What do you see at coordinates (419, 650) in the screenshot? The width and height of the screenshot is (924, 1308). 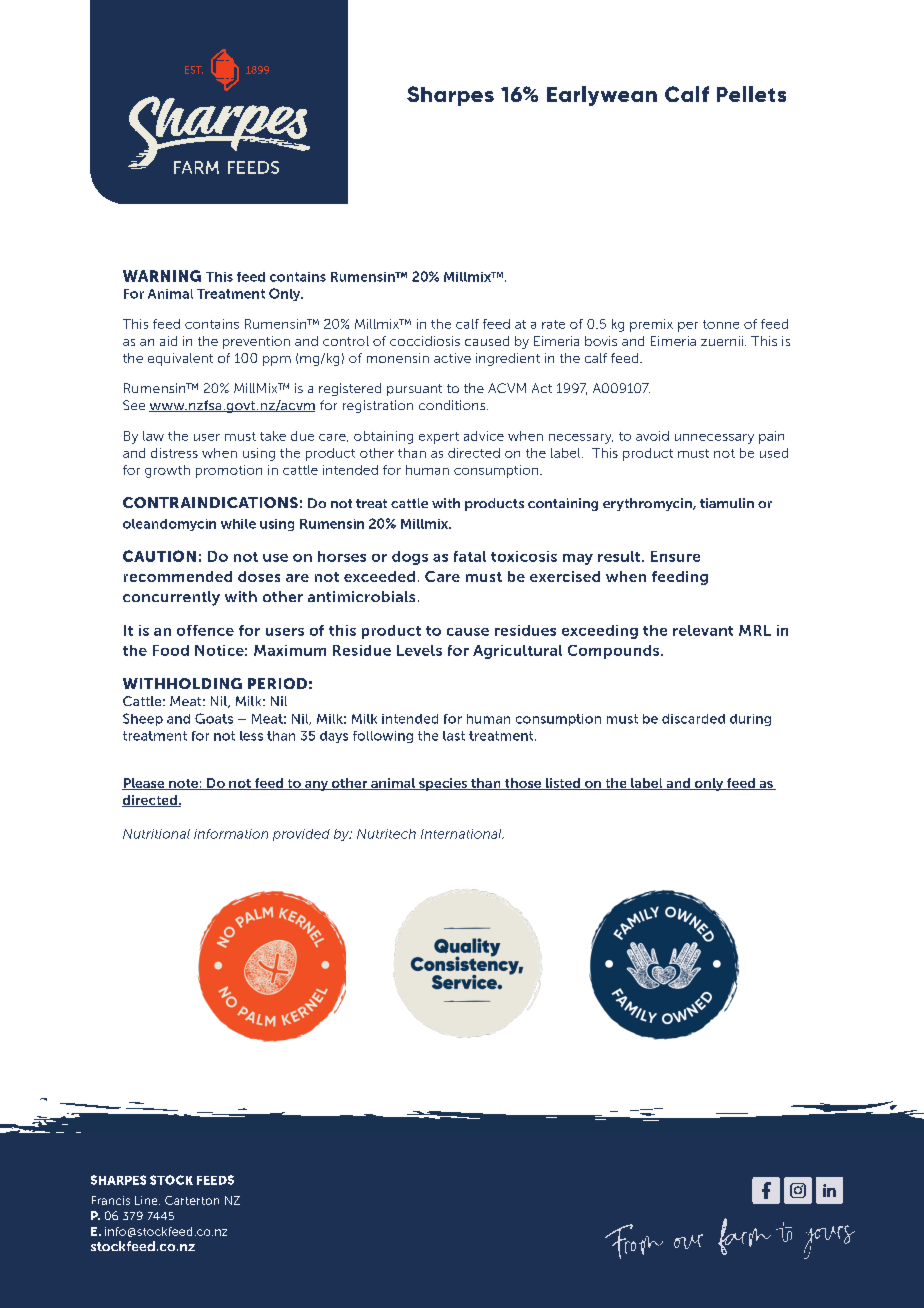 I see `Levels` at bounding box center [419, 650].
